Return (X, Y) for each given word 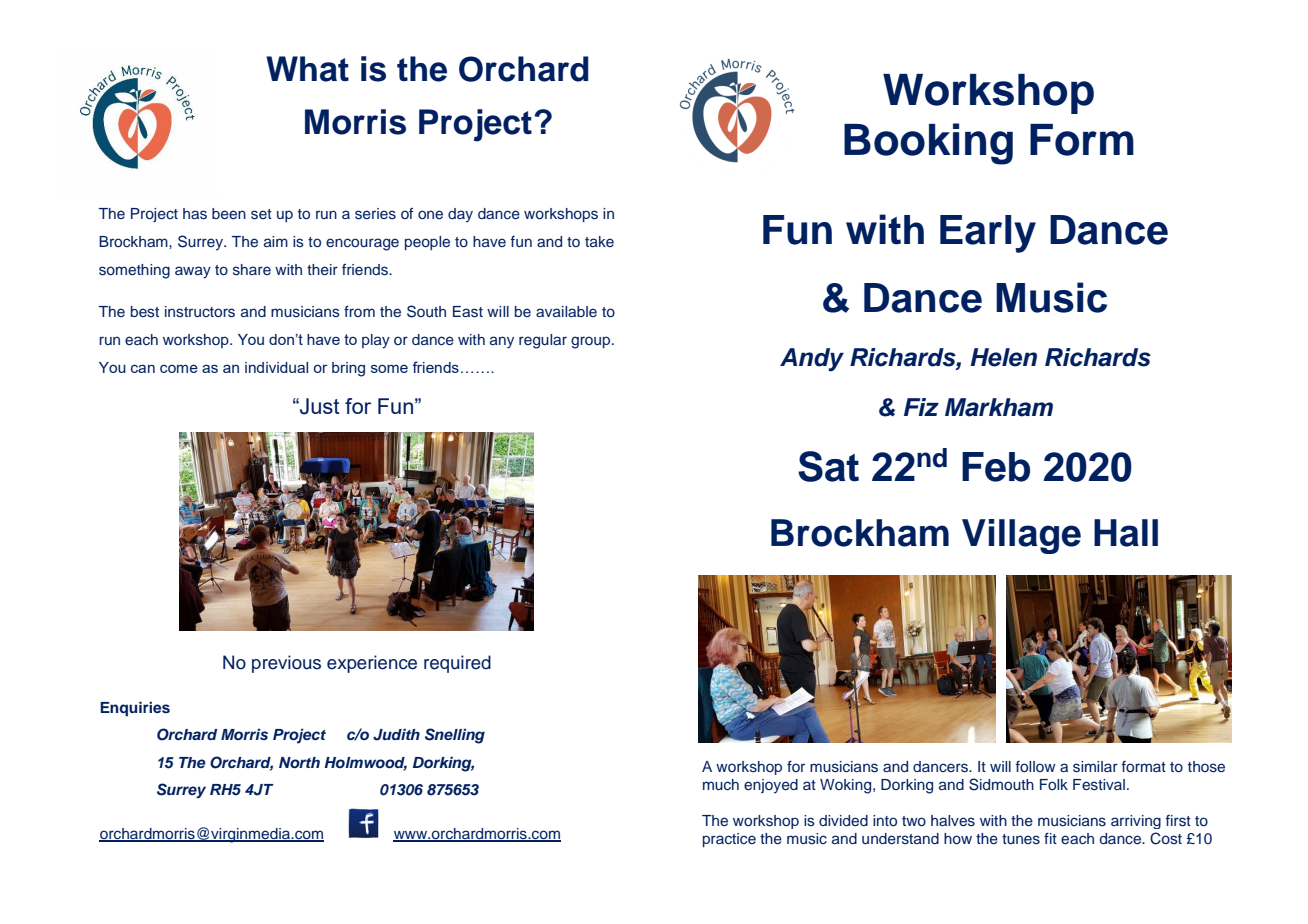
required (457, 664)
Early (988, 234)
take (599, 241)
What (307, 69)
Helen (1003, 357)
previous (286, 664)
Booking (928, 144)
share (252, 270)
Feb (996, 467)
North (299, 762)
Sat (828, 466)
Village (1021, 536)
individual (276, 367)
